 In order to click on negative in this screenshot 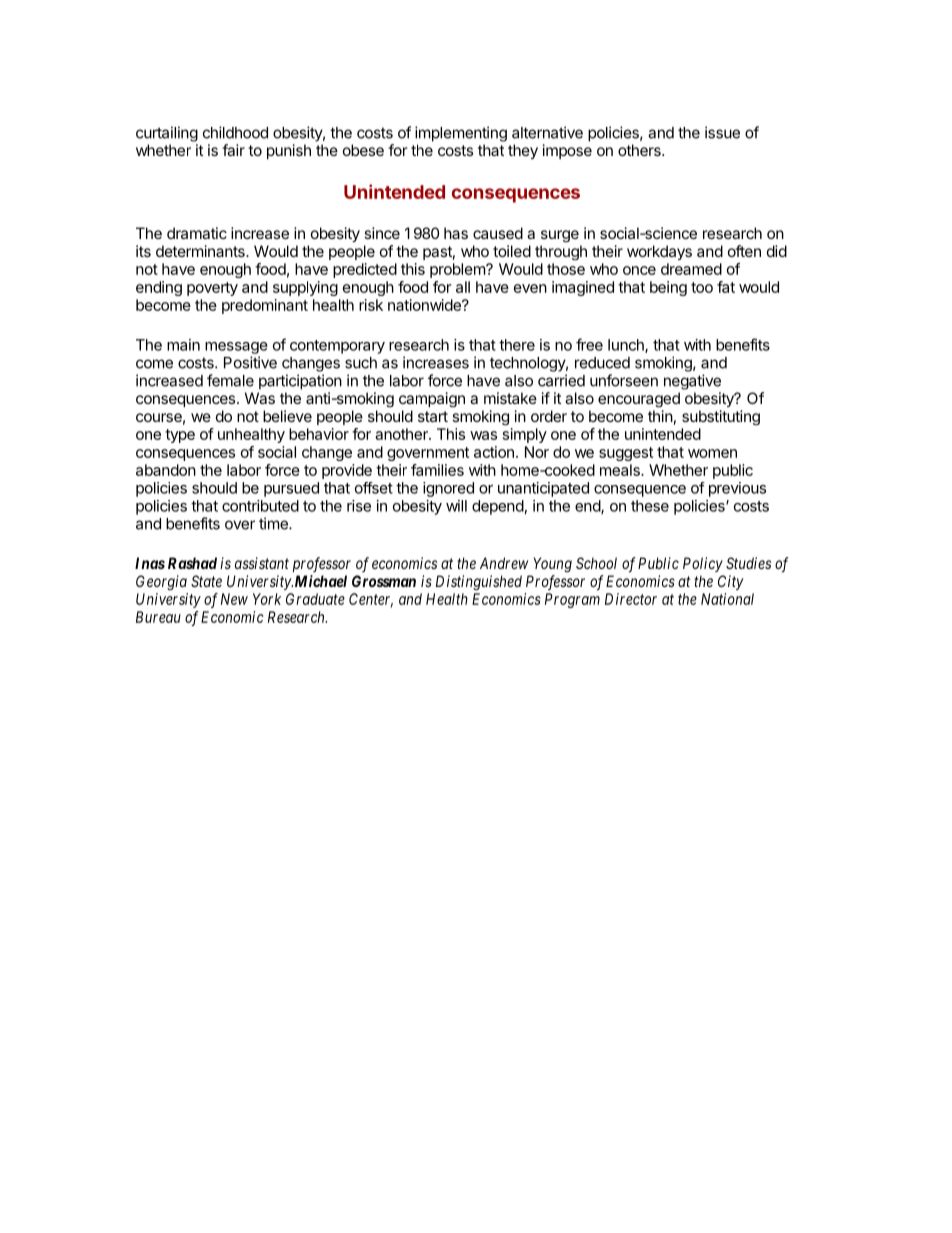, I will do `click(692, 382)`.
